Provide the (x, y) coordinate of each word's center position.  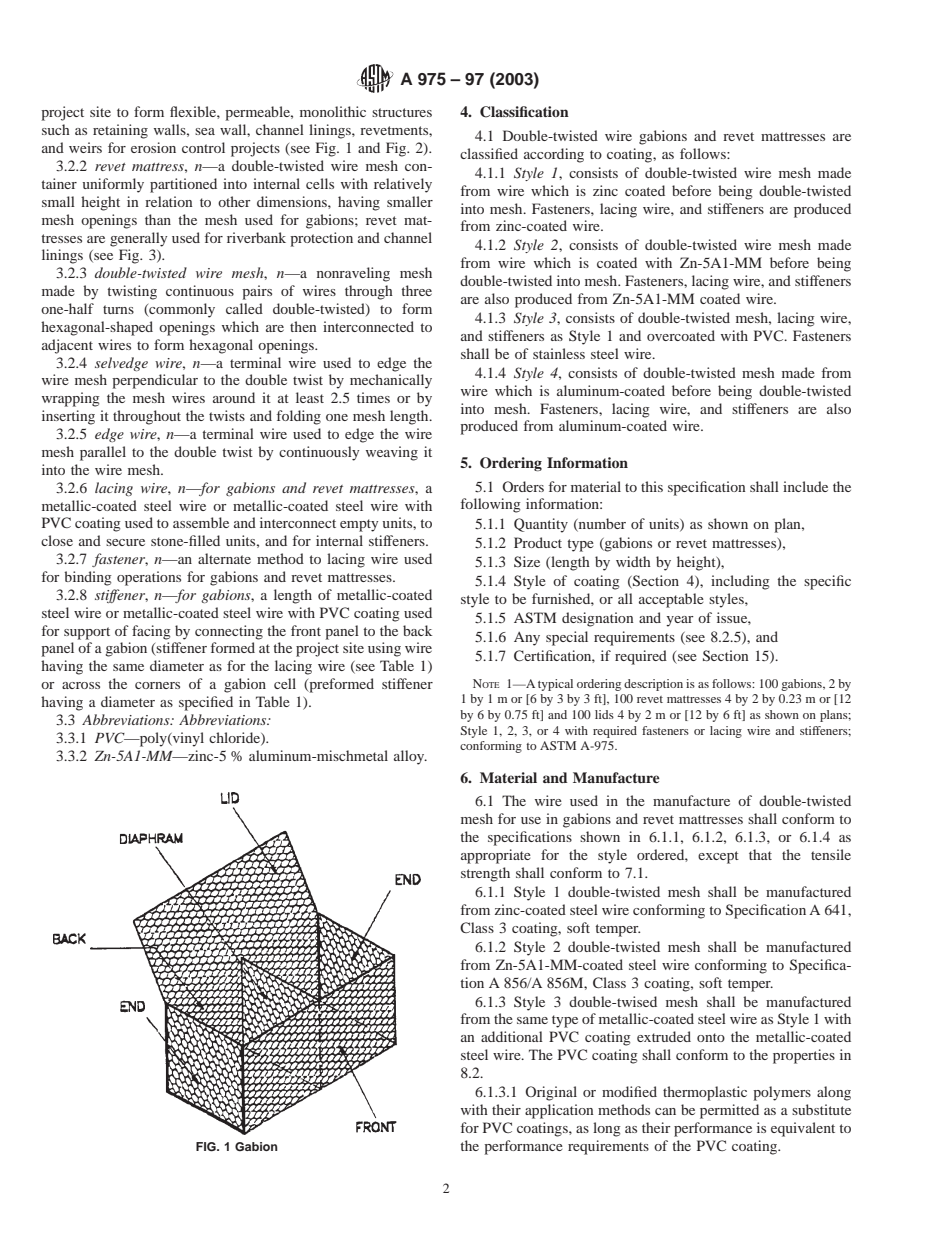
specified (206, 703)
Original (551, 1093)
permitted (729, 1111)
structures (402, 112)
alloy (410, 757)
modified (629, 1091)
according (554, 155)
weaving (392, 453)
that (760, 854)
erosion (153, 147)
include (805, 486)
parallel (103, 453)
